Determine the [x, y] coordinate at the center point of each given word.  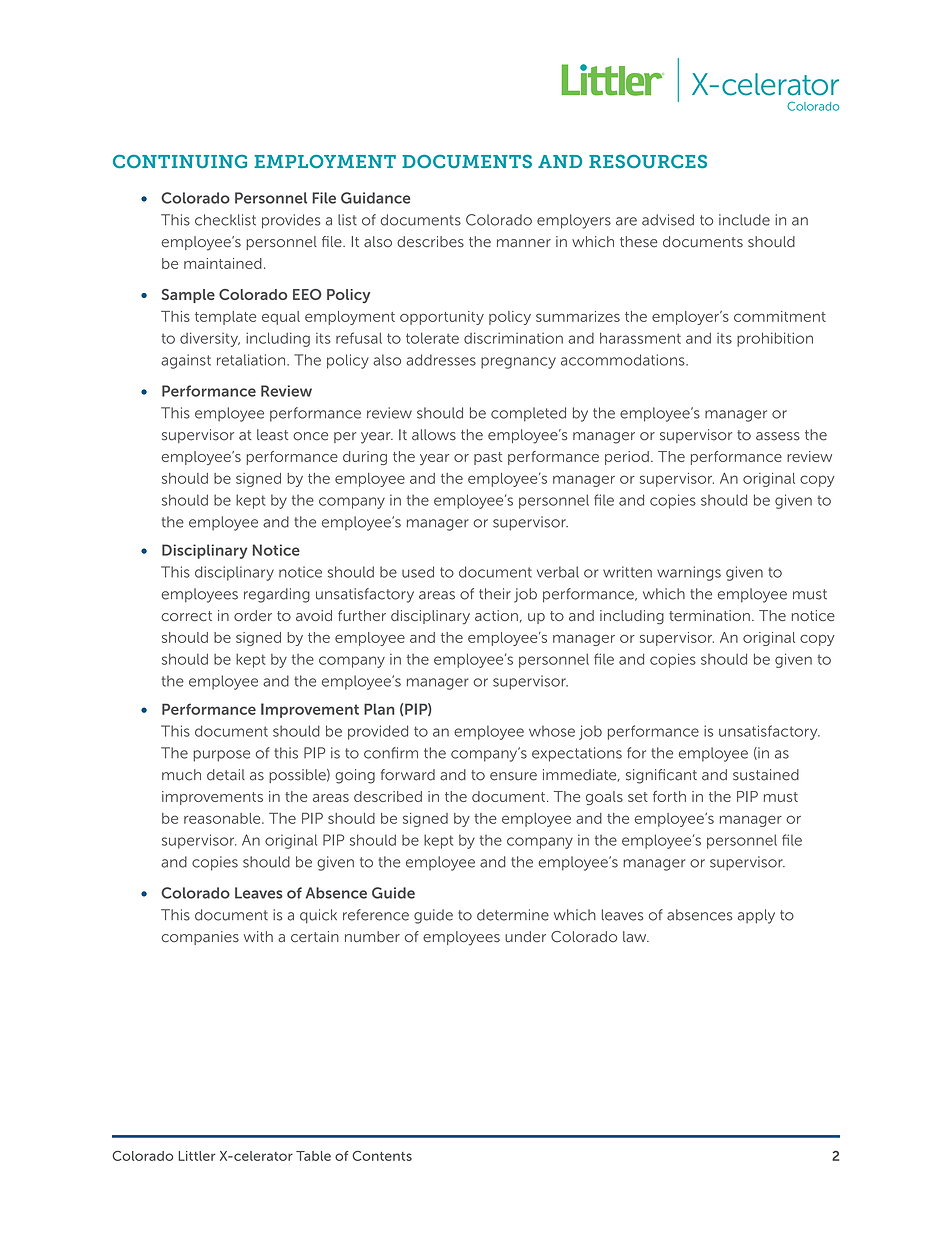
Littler [196, 1156]
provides [291, 221]
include [744, 220]
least [272, 435]
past [488, 458]
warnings [689, 573]
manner [524, 243]
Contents [382, 1156]
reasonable [223, 818]
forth [669, 796]
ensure [513, 776]
